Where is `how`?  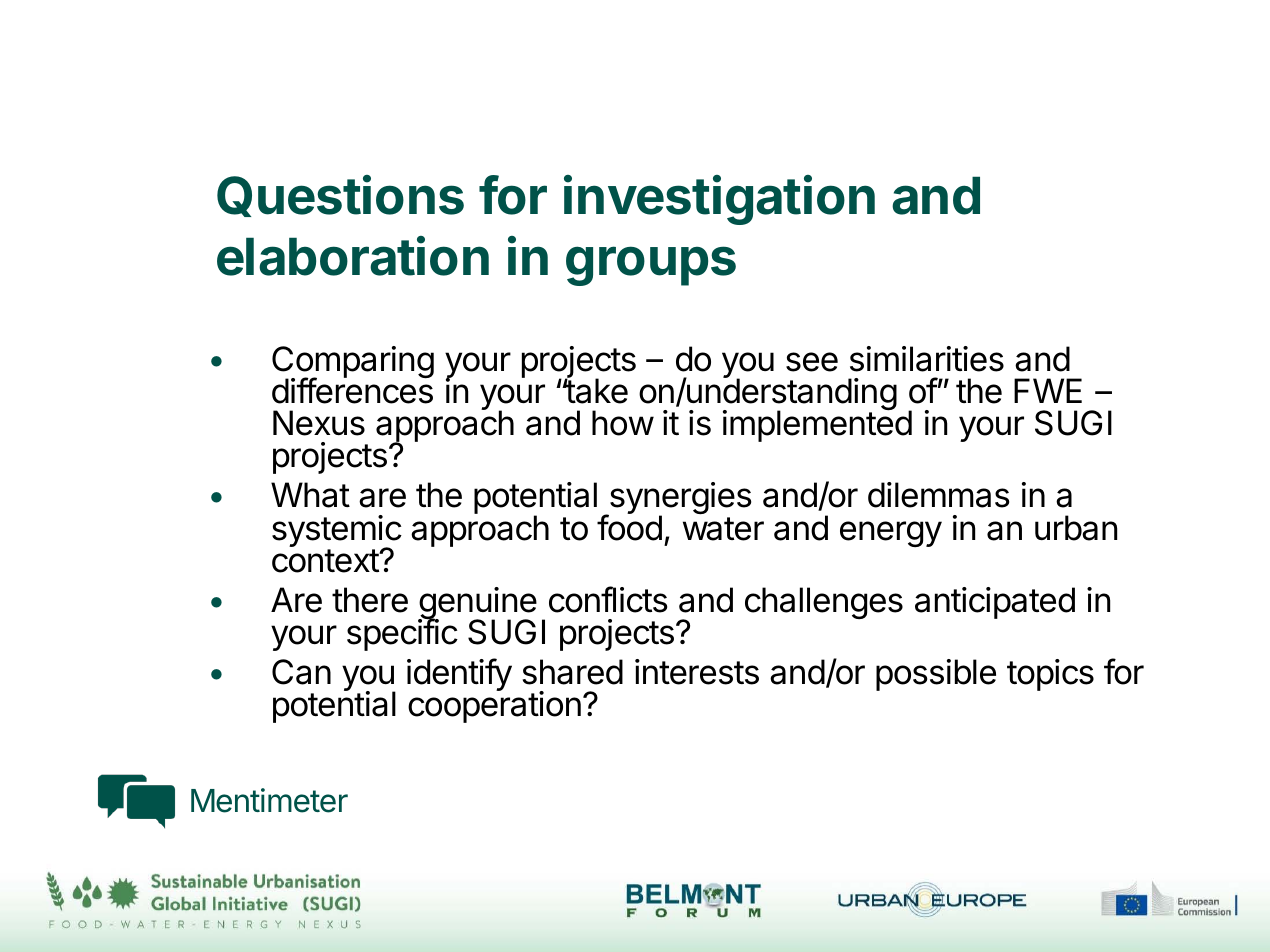
how is located at coordinates (623, 423).
